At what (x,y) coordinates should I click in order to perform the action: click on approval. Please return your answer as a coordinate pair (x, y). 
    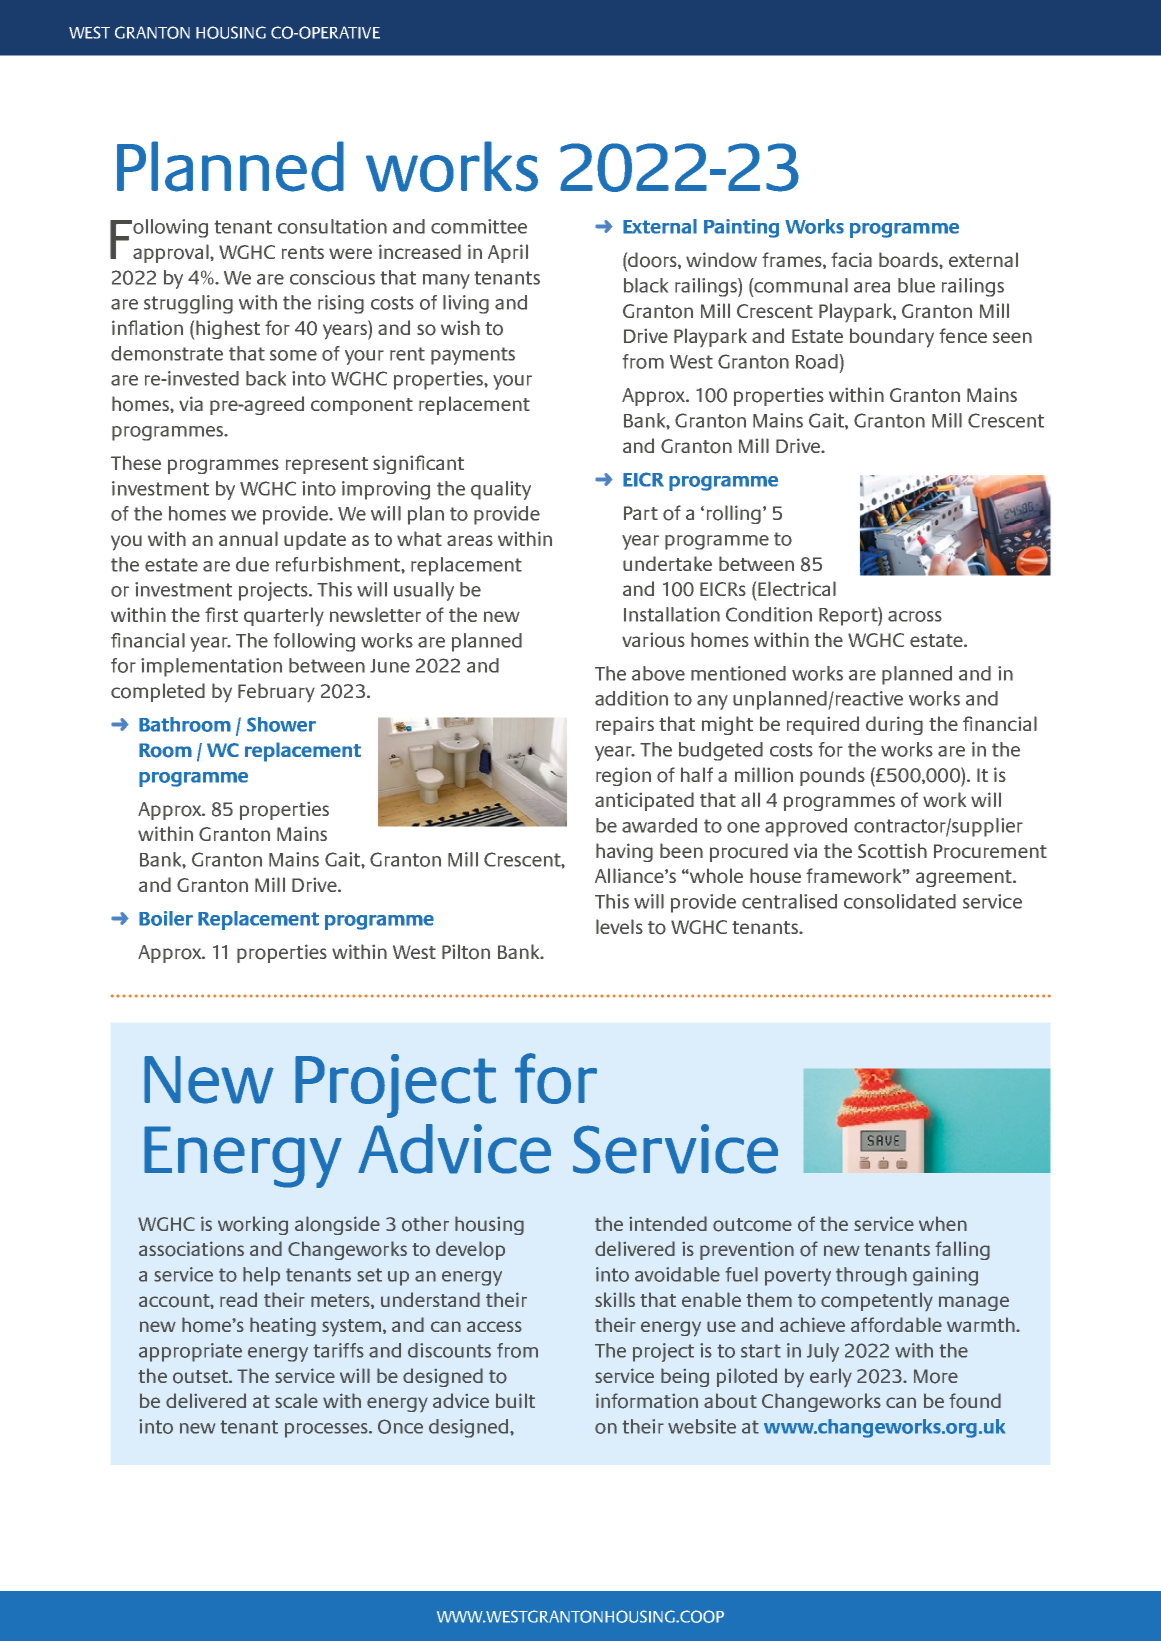
    Looking at the image, I should click on (172, 253).
